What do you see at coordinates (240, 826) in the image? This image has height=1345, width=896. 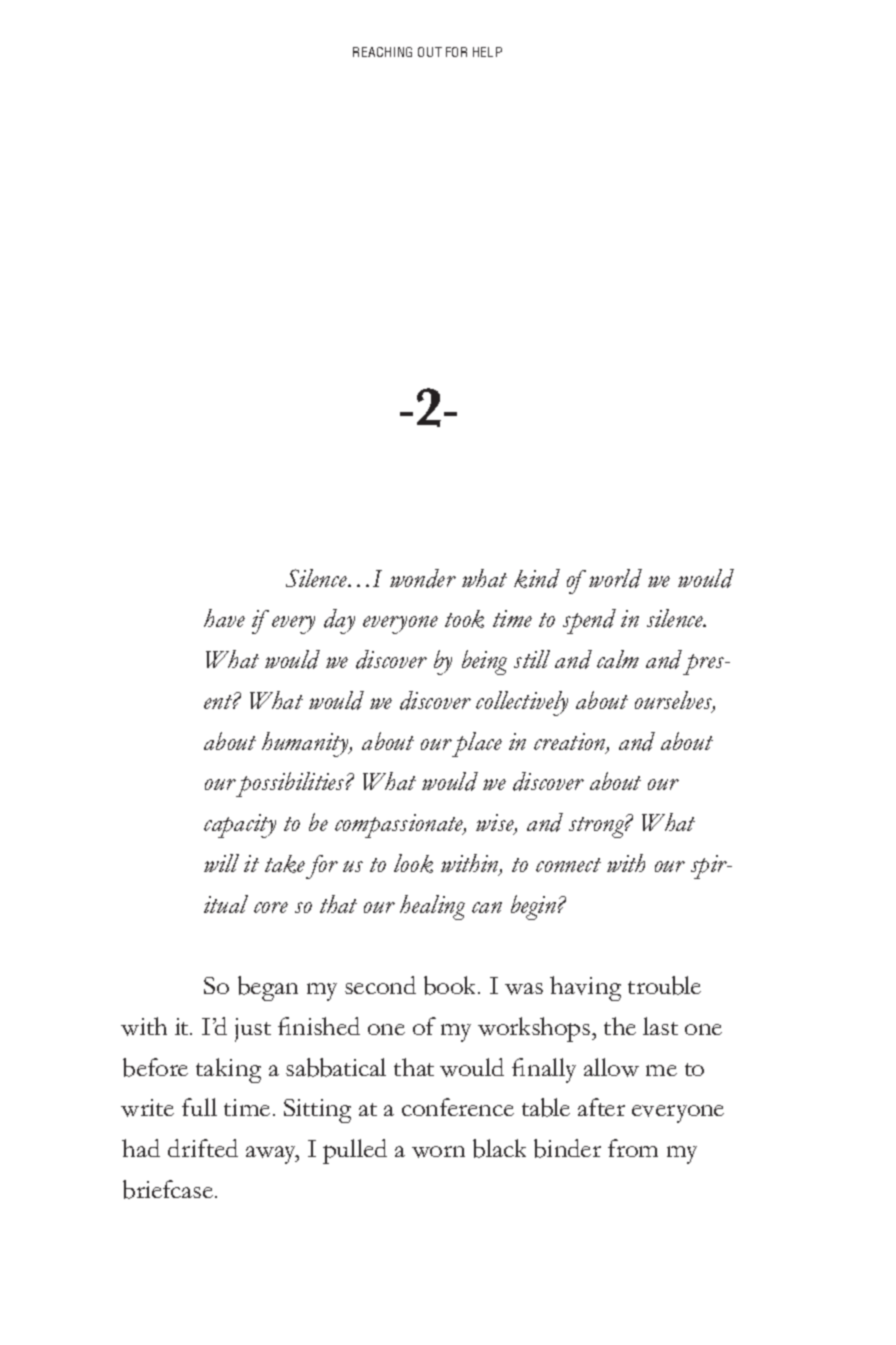 I see `capacity` at bounding box center [240, 826].
